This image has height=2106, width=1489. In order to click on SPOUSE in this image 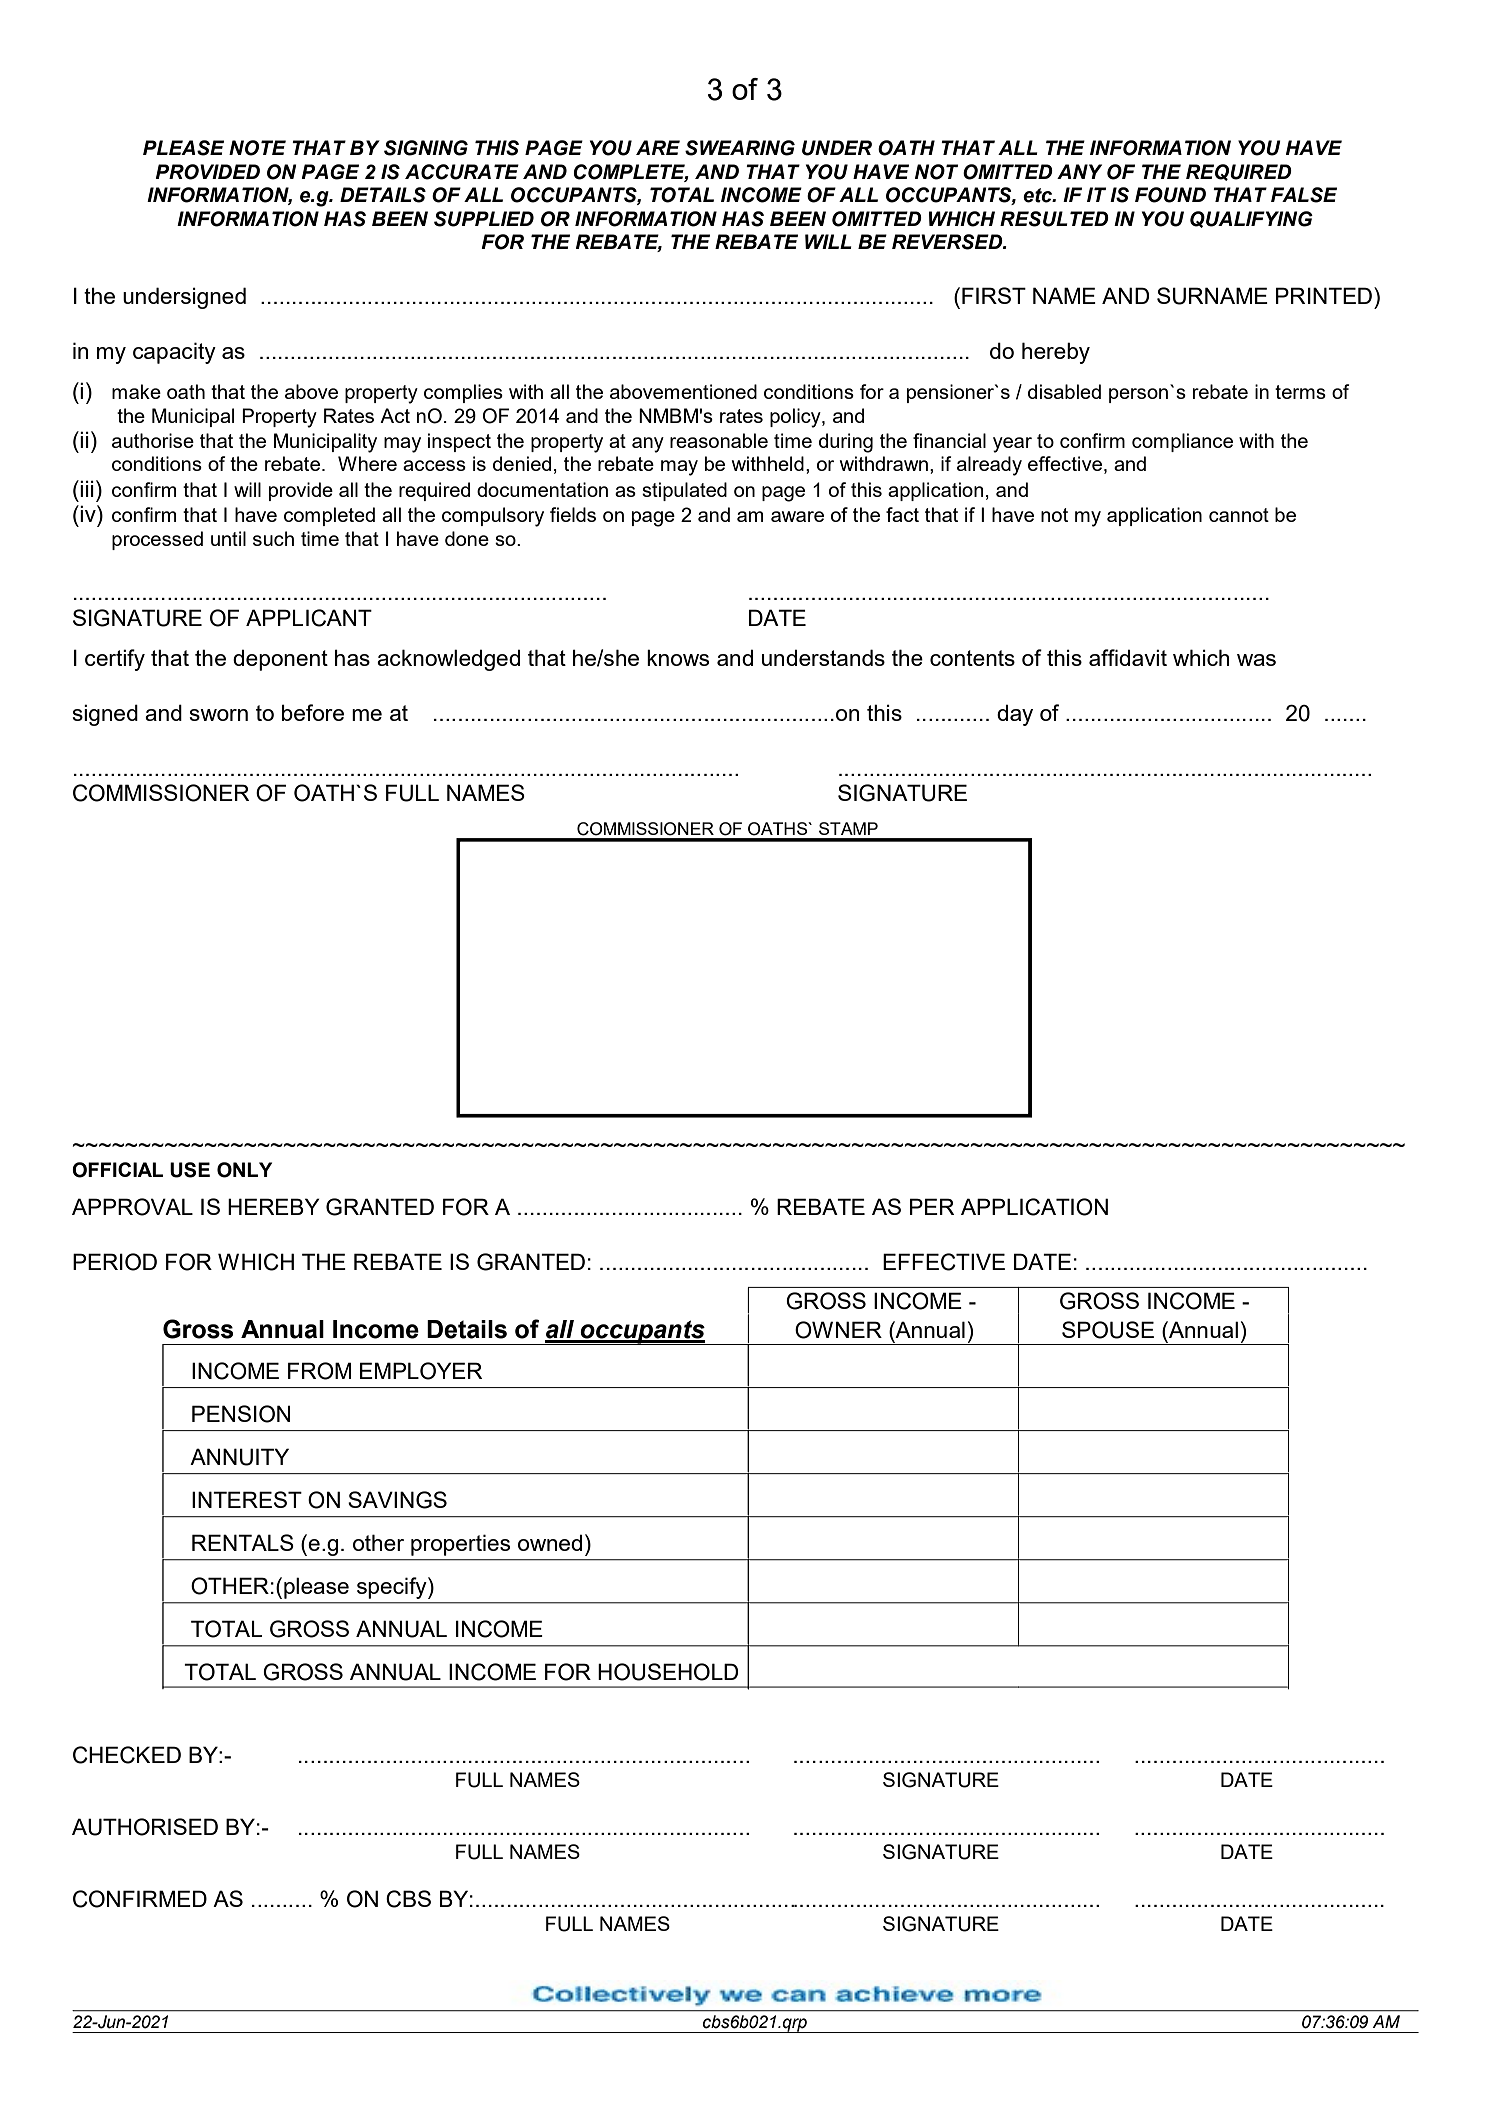, I will do `click(1108, 1330)`.
